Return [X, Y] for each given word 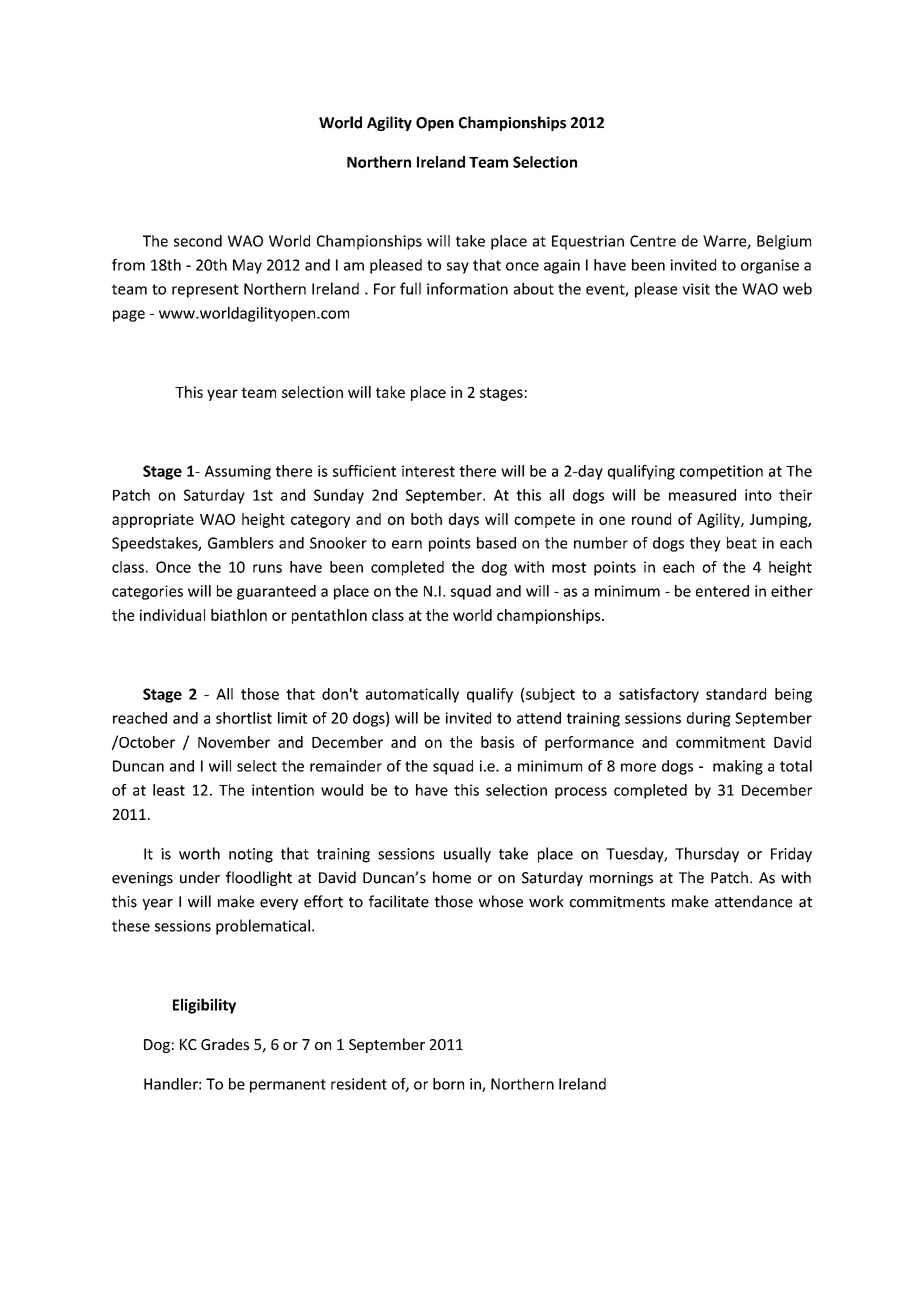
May [247, 266]
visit [696, 289]
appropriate [153, 520]
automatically [412, 695]
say [458, 268]
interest [428, 471]
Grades [225, 1044]
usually [467, 855]
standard [736, 694]
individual [172, 615]
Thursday [707, 855]
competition [721, 472]
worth [199, 853]
